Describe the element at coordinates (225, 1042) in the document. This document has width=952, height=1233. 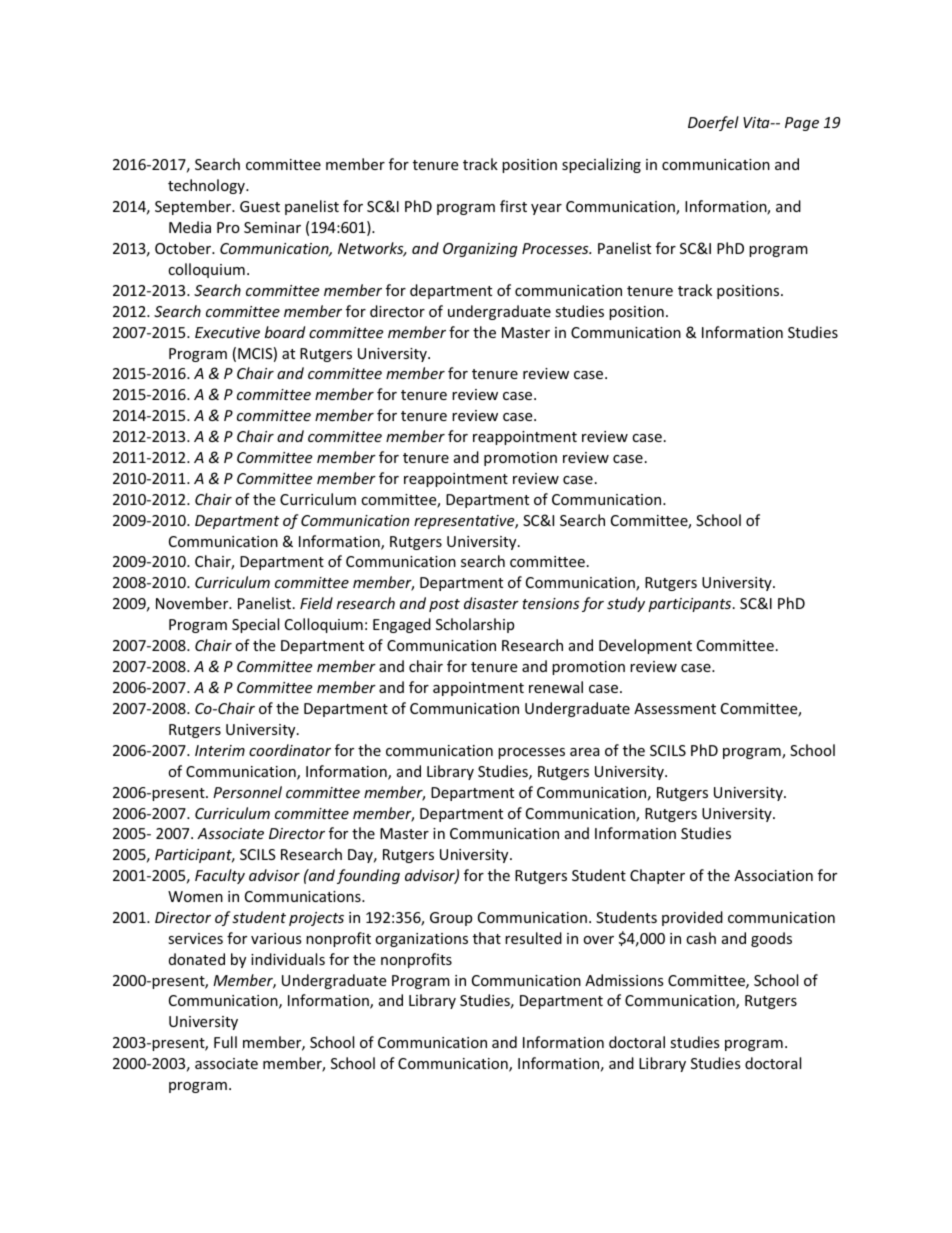
I see `Full` at that location.
